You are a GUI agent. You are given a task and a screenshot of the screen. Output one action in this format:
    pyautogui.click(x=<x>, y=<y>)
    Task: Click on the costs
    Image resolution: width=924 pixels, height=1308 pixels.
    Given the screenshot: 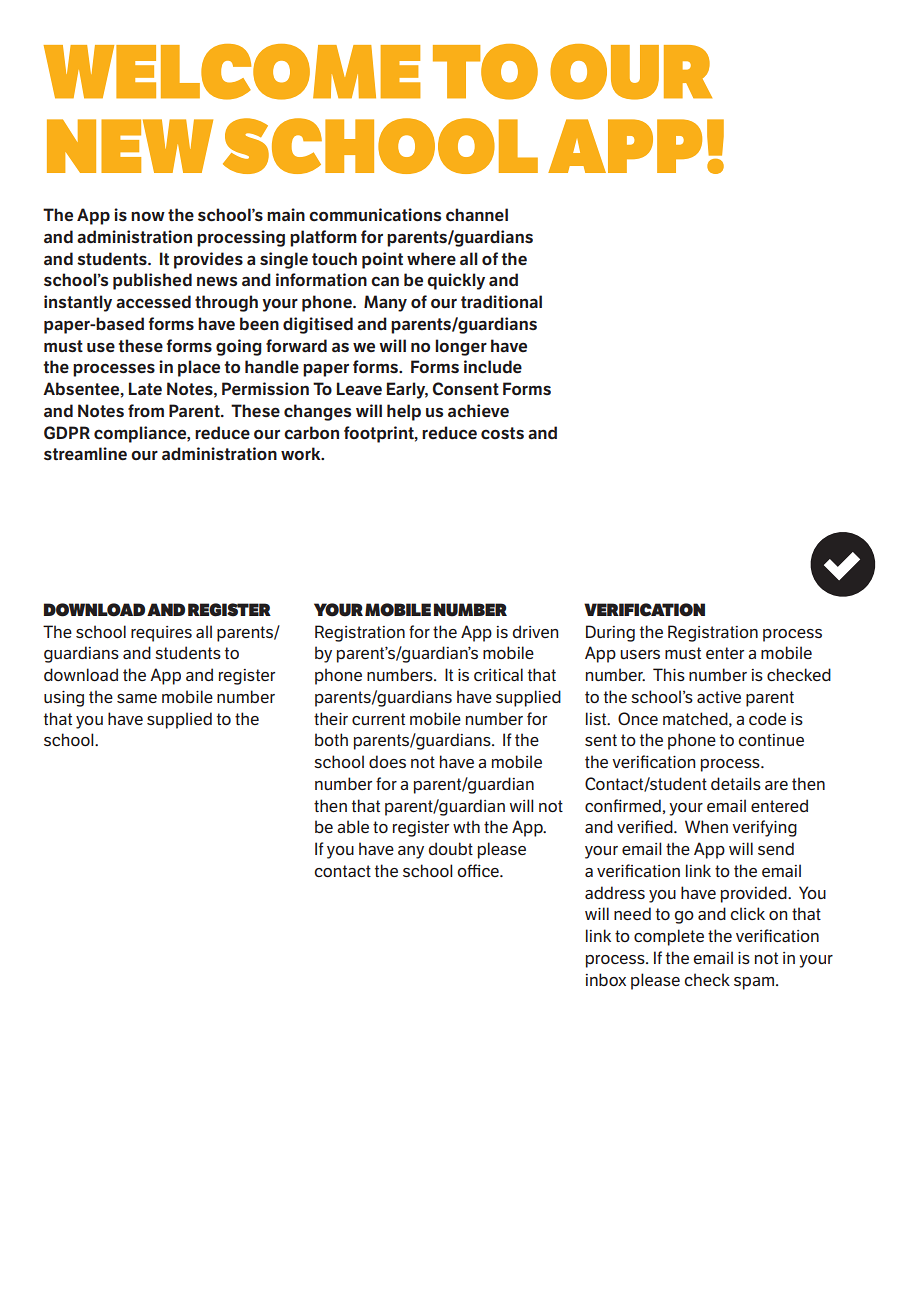 What is the action you would take?
    pyautogui.click(x=502, y=433)
